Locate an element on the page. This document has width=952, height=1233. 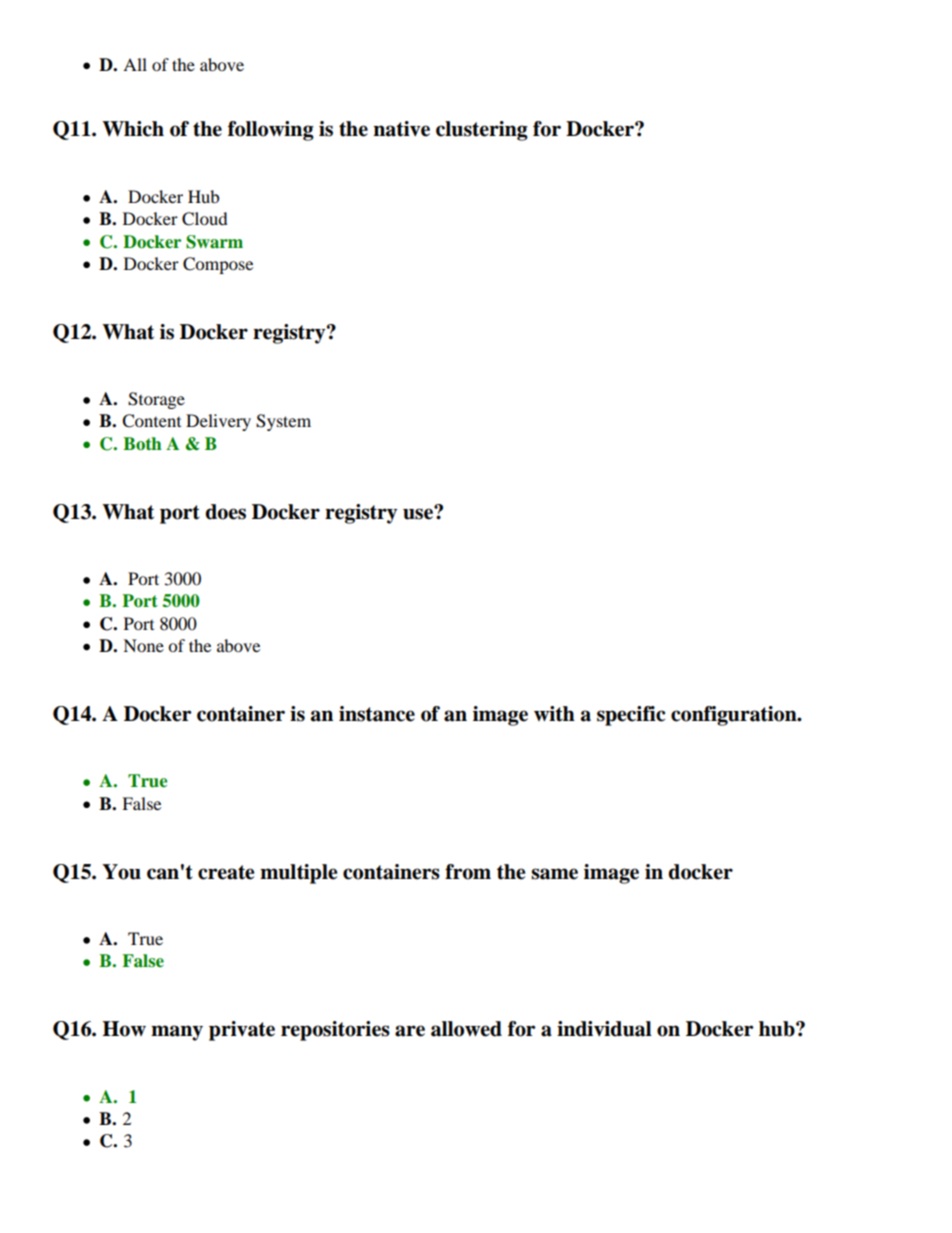
are is located at coordinates (410, 1031).
